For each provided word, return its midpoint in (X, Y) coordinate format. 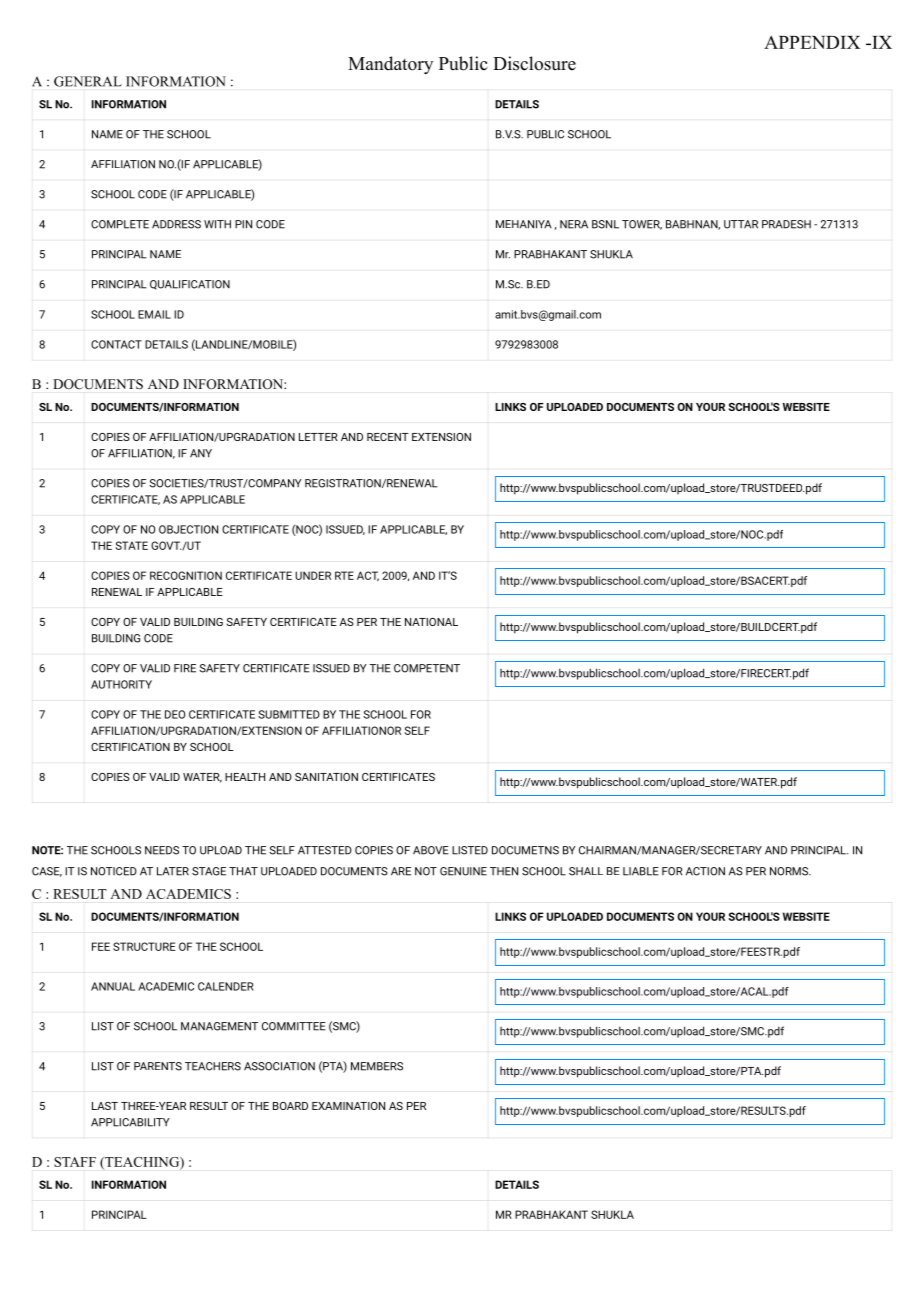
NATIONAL (431, 622)
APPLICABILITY (130, 1122)
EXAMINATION (348, 1106)
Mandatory (390, 65)
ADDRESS (176, 224)
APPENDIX (812, 42)
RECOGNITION (186, 575)
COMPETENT (427, 668)
